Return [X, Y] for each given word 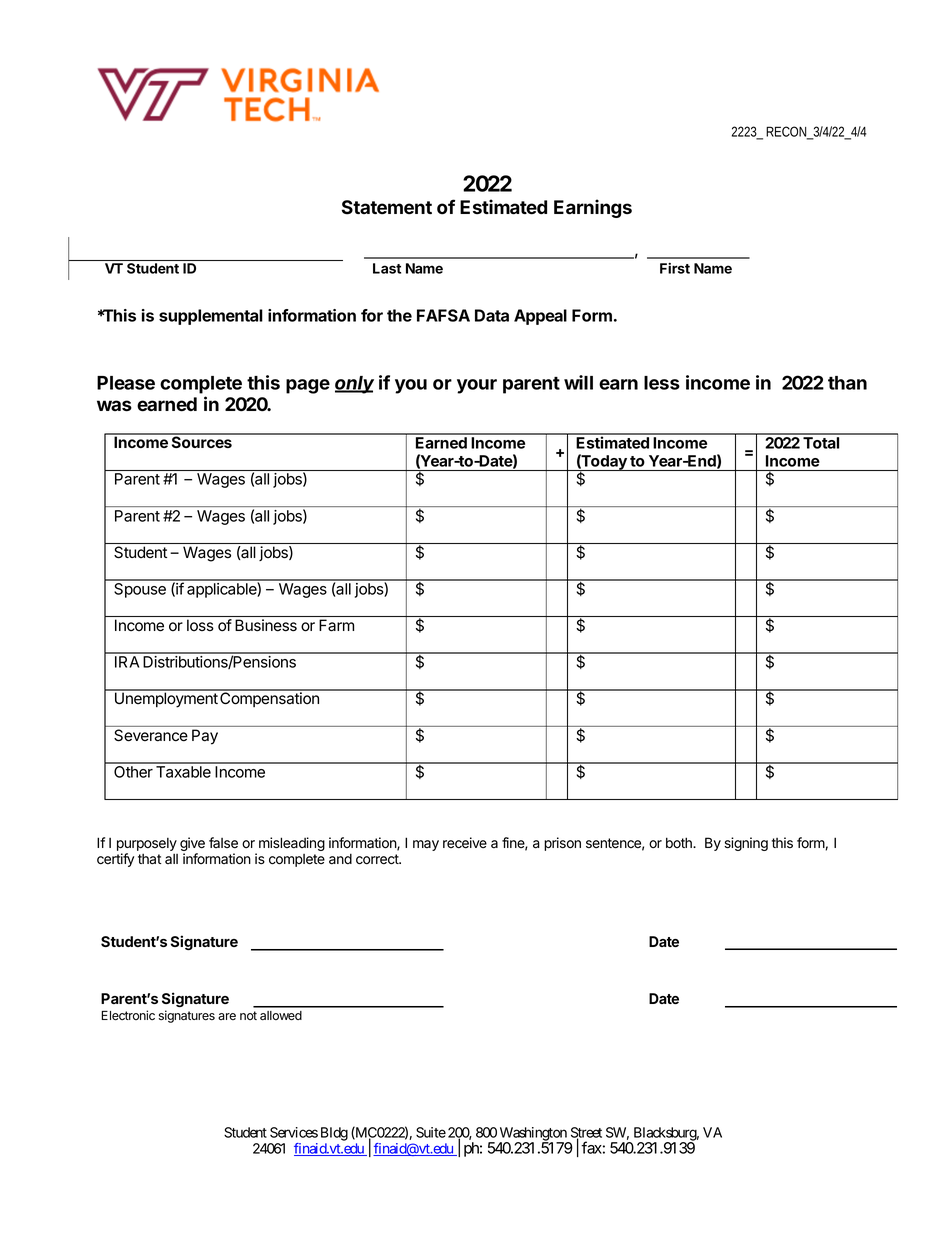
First [675, 268]
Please [126, 383]
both [680, 842]
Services [294, 1132]
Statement [387, 207]
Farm [336, 625]
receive [465, 843]
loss [200, 625]
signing [746, 844]
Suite [431, 1132]
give [192, 845]
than [847, 383]
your [477, 386]
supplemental [211, 317]
